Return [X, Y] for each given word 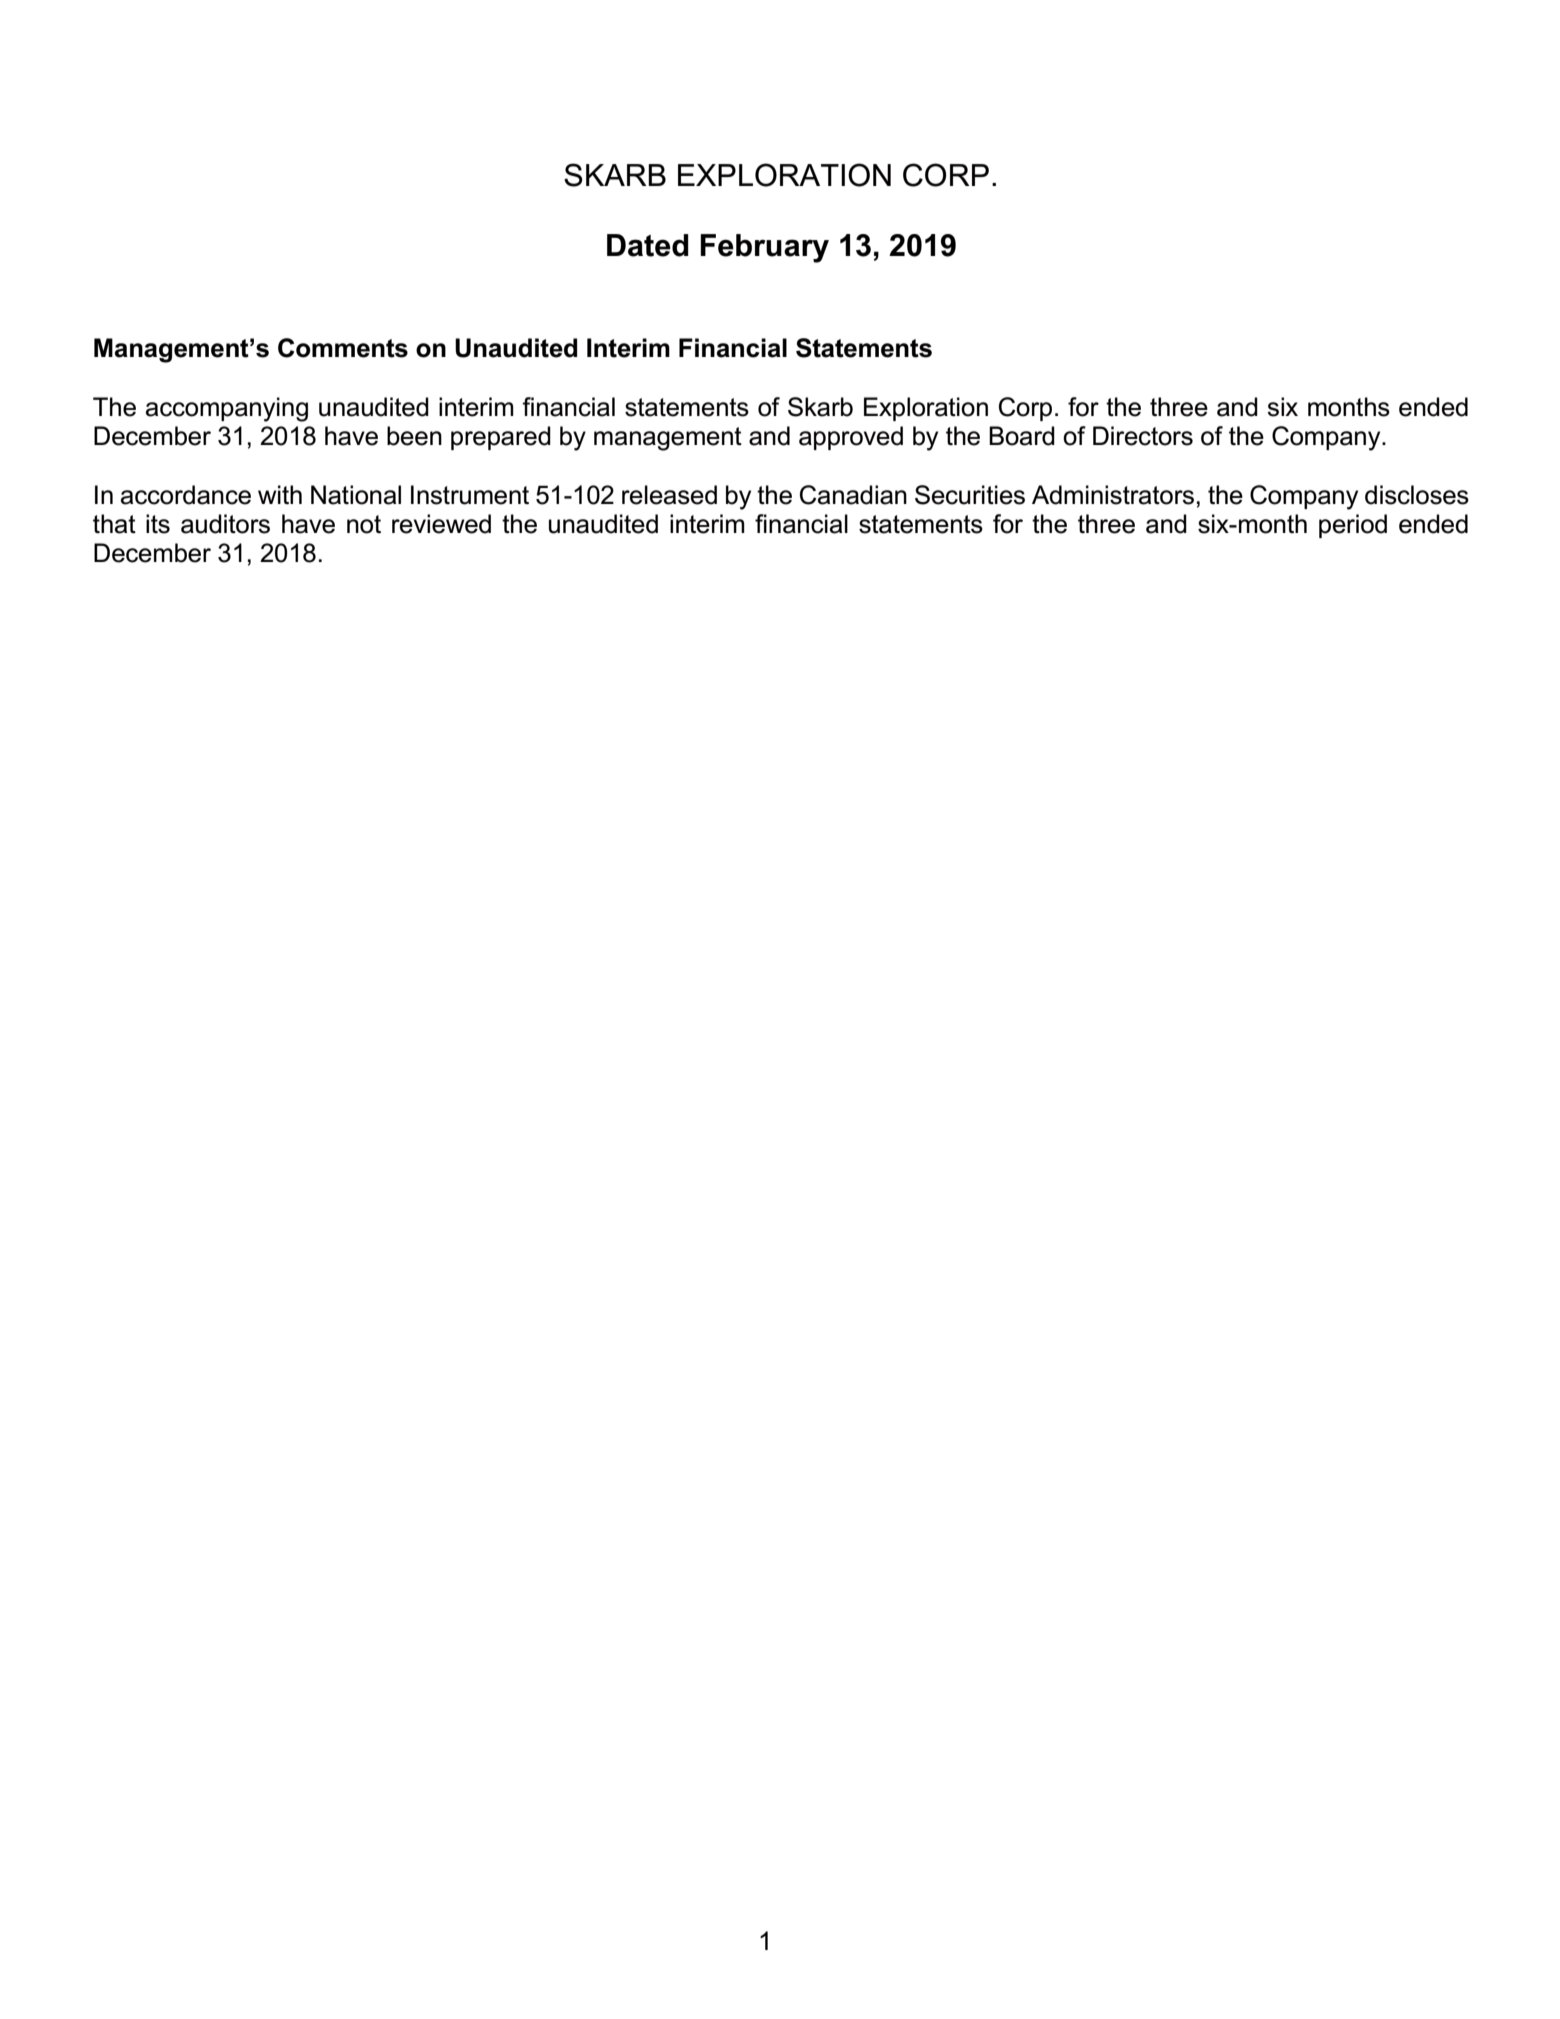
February [764, 248]
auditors [225, 524]
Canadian [853, 495]
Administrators [1113, 495]
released [669, 495]
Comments [343, 348]
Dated [648, 245]
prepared [501, 438]
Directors [1143, 436]
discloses [1417, 495]
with [280, 494]
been [414, 436]
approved [851, 438]
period [1353, 526]
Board [1022, 436]
